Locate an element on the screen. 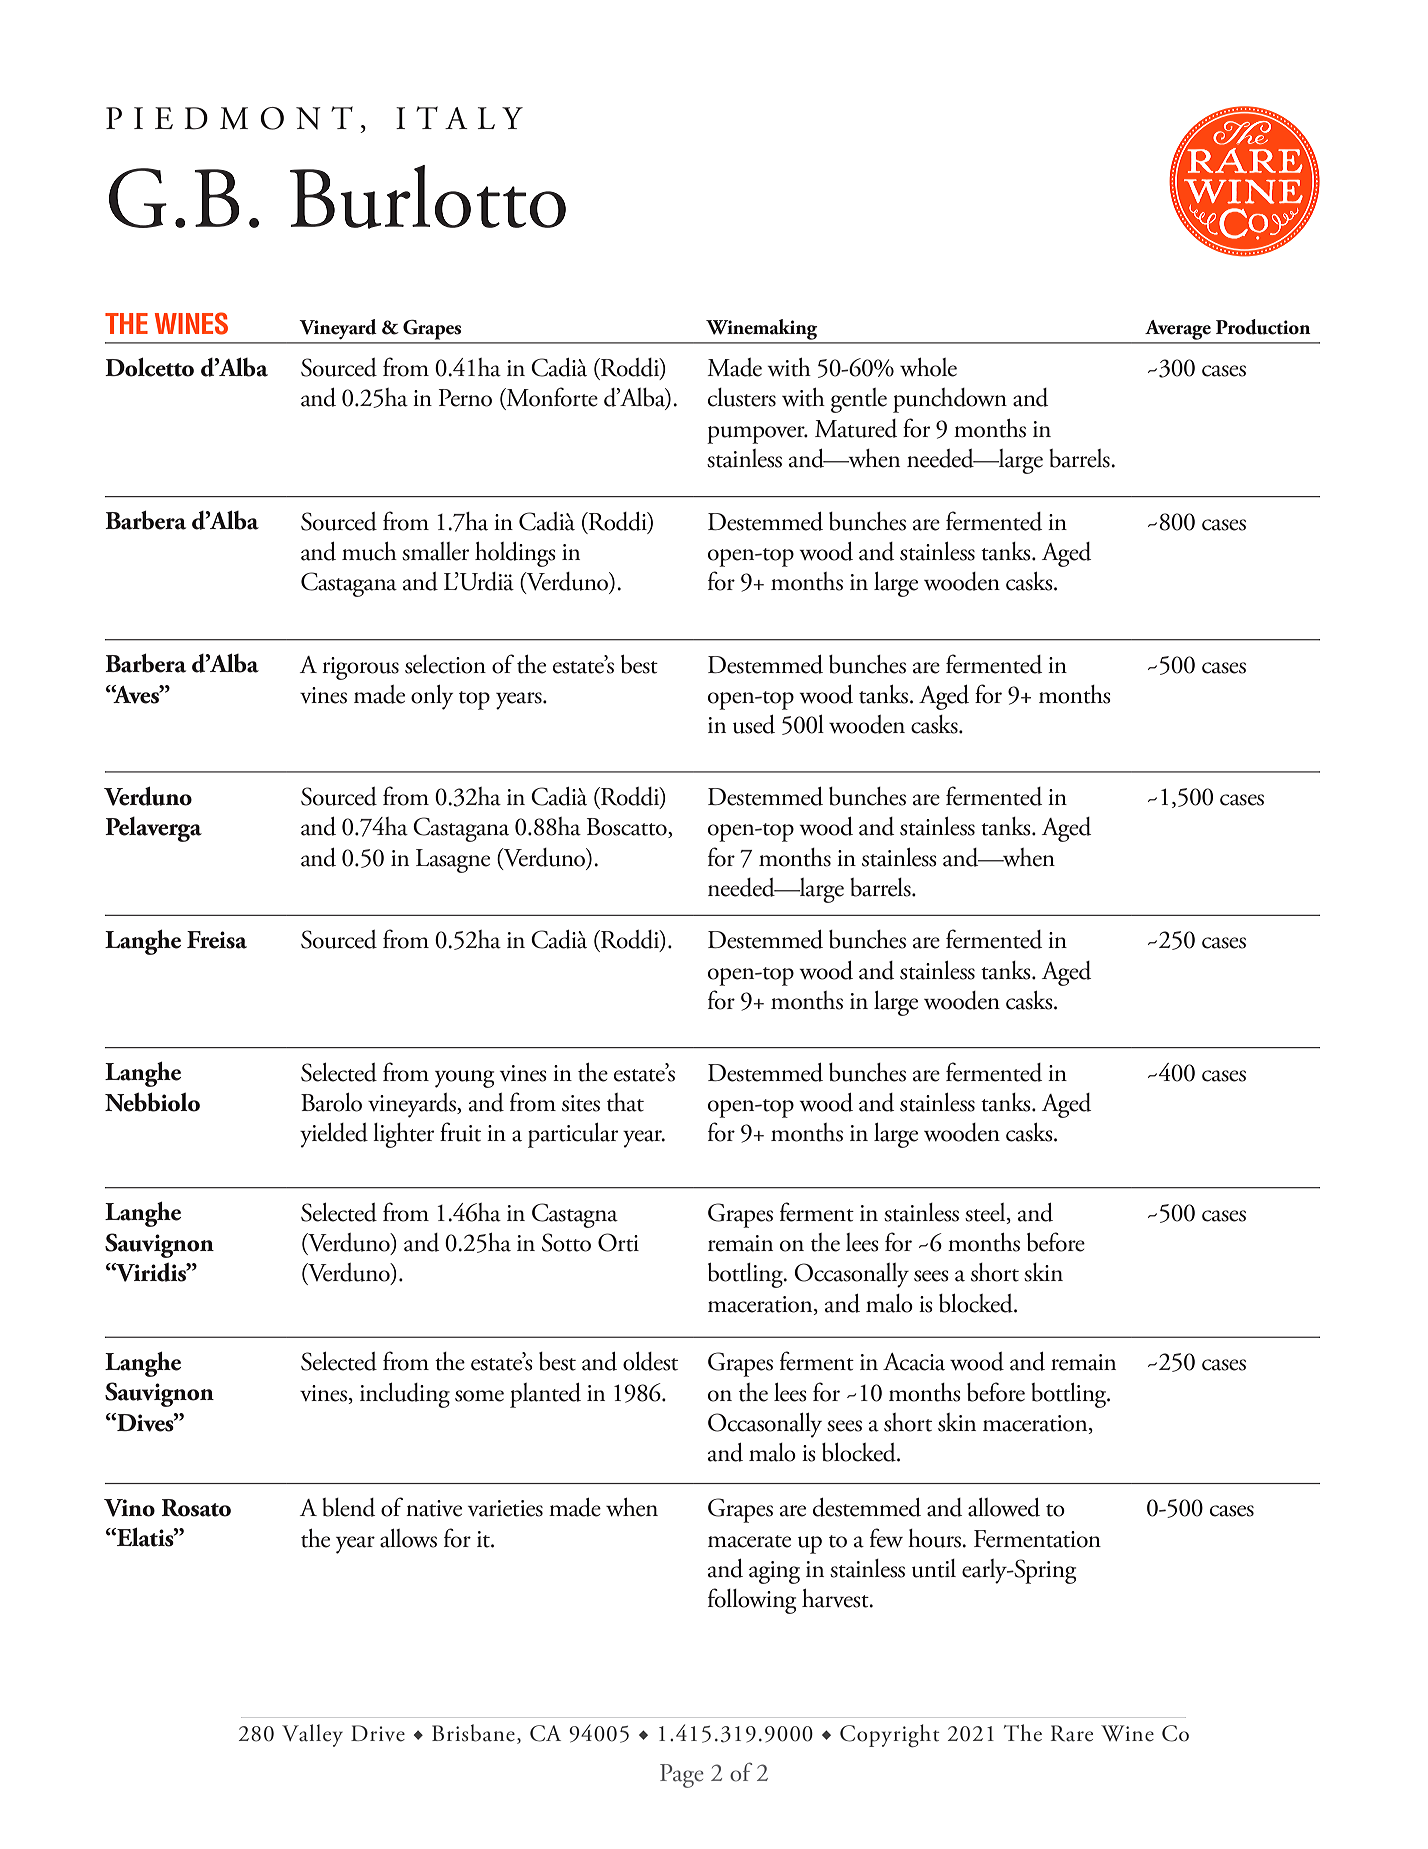 The width and height of the screenshot is (1428, 1849). oldest is located at coordinates (650, 1361).
